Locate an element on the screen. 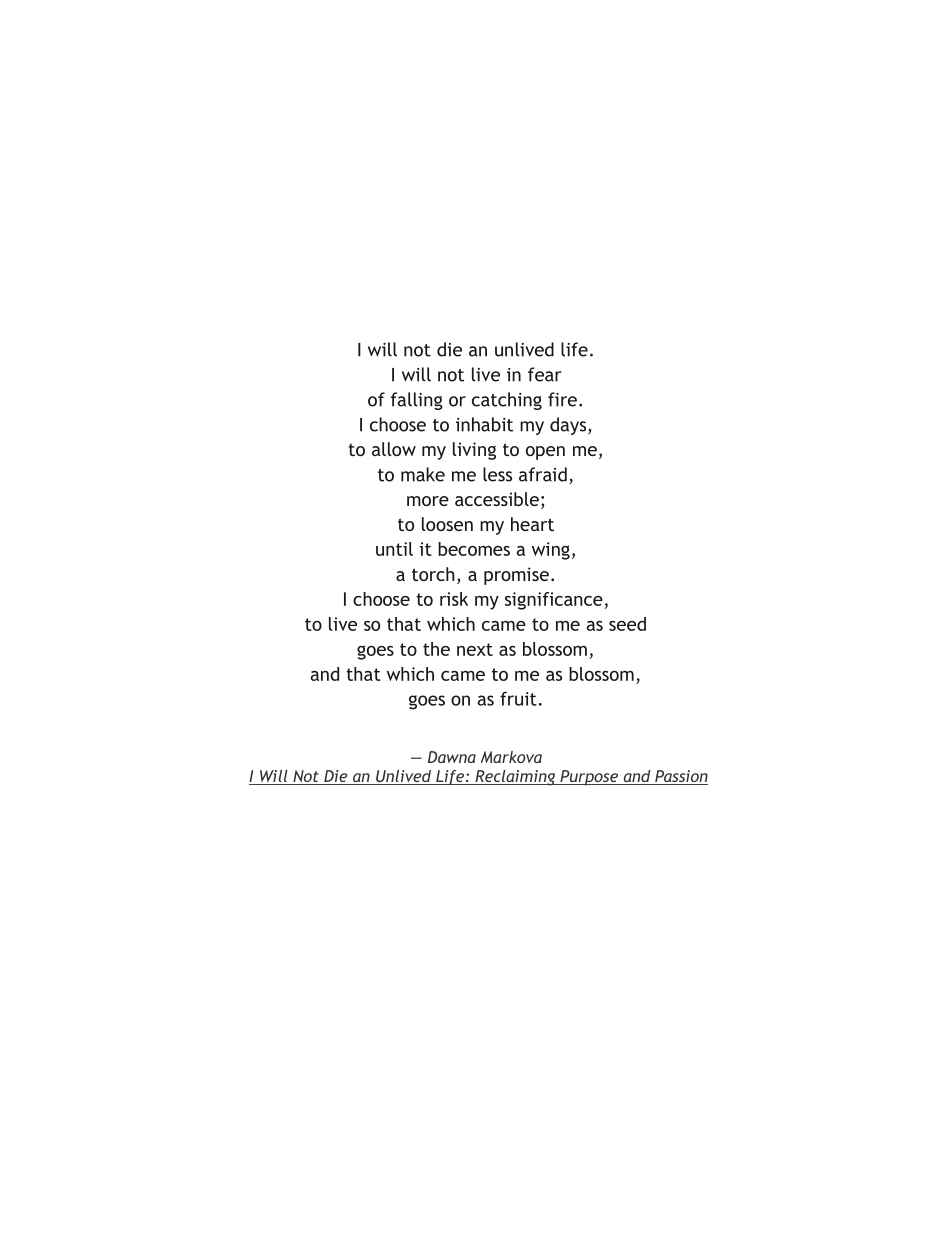 The width and height of the screenshot is (952, 1233). fear is located at coordinates (545, 374).
